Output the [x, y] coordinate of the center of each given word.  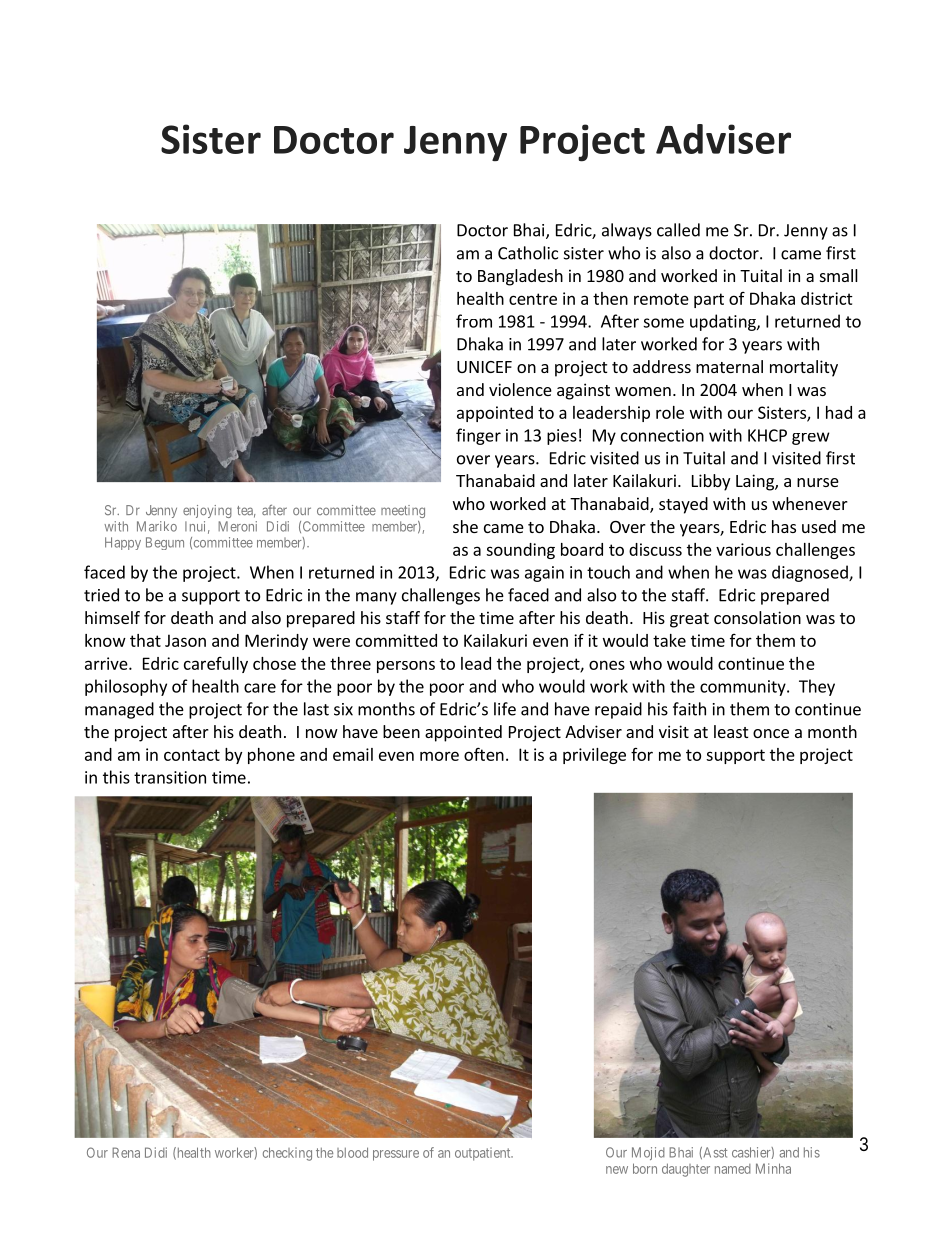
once [771, 733]
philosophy [126, 687]
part [709, 300]
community [744, 688]
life [505, 709]
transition [170, 777]
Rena [126, 1152]
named [733, 1169]
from [474, 321]
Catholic [528, 253]
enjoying [207, 511]
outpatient [484, 1154]
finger [478, 436]
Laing [756, 482]
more [439, 756]
